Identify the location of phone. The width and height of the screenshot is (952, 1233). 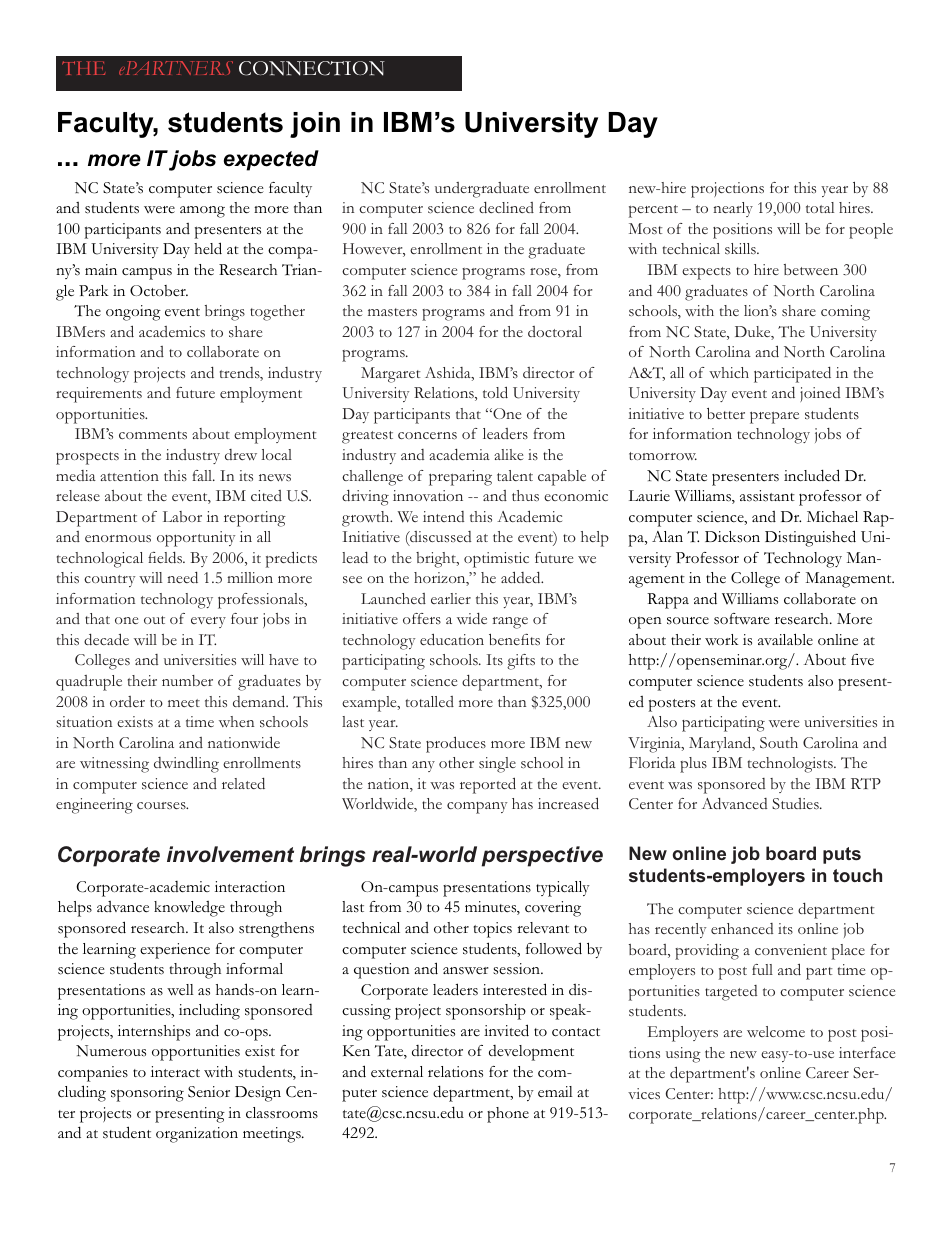
(508, 1115).
